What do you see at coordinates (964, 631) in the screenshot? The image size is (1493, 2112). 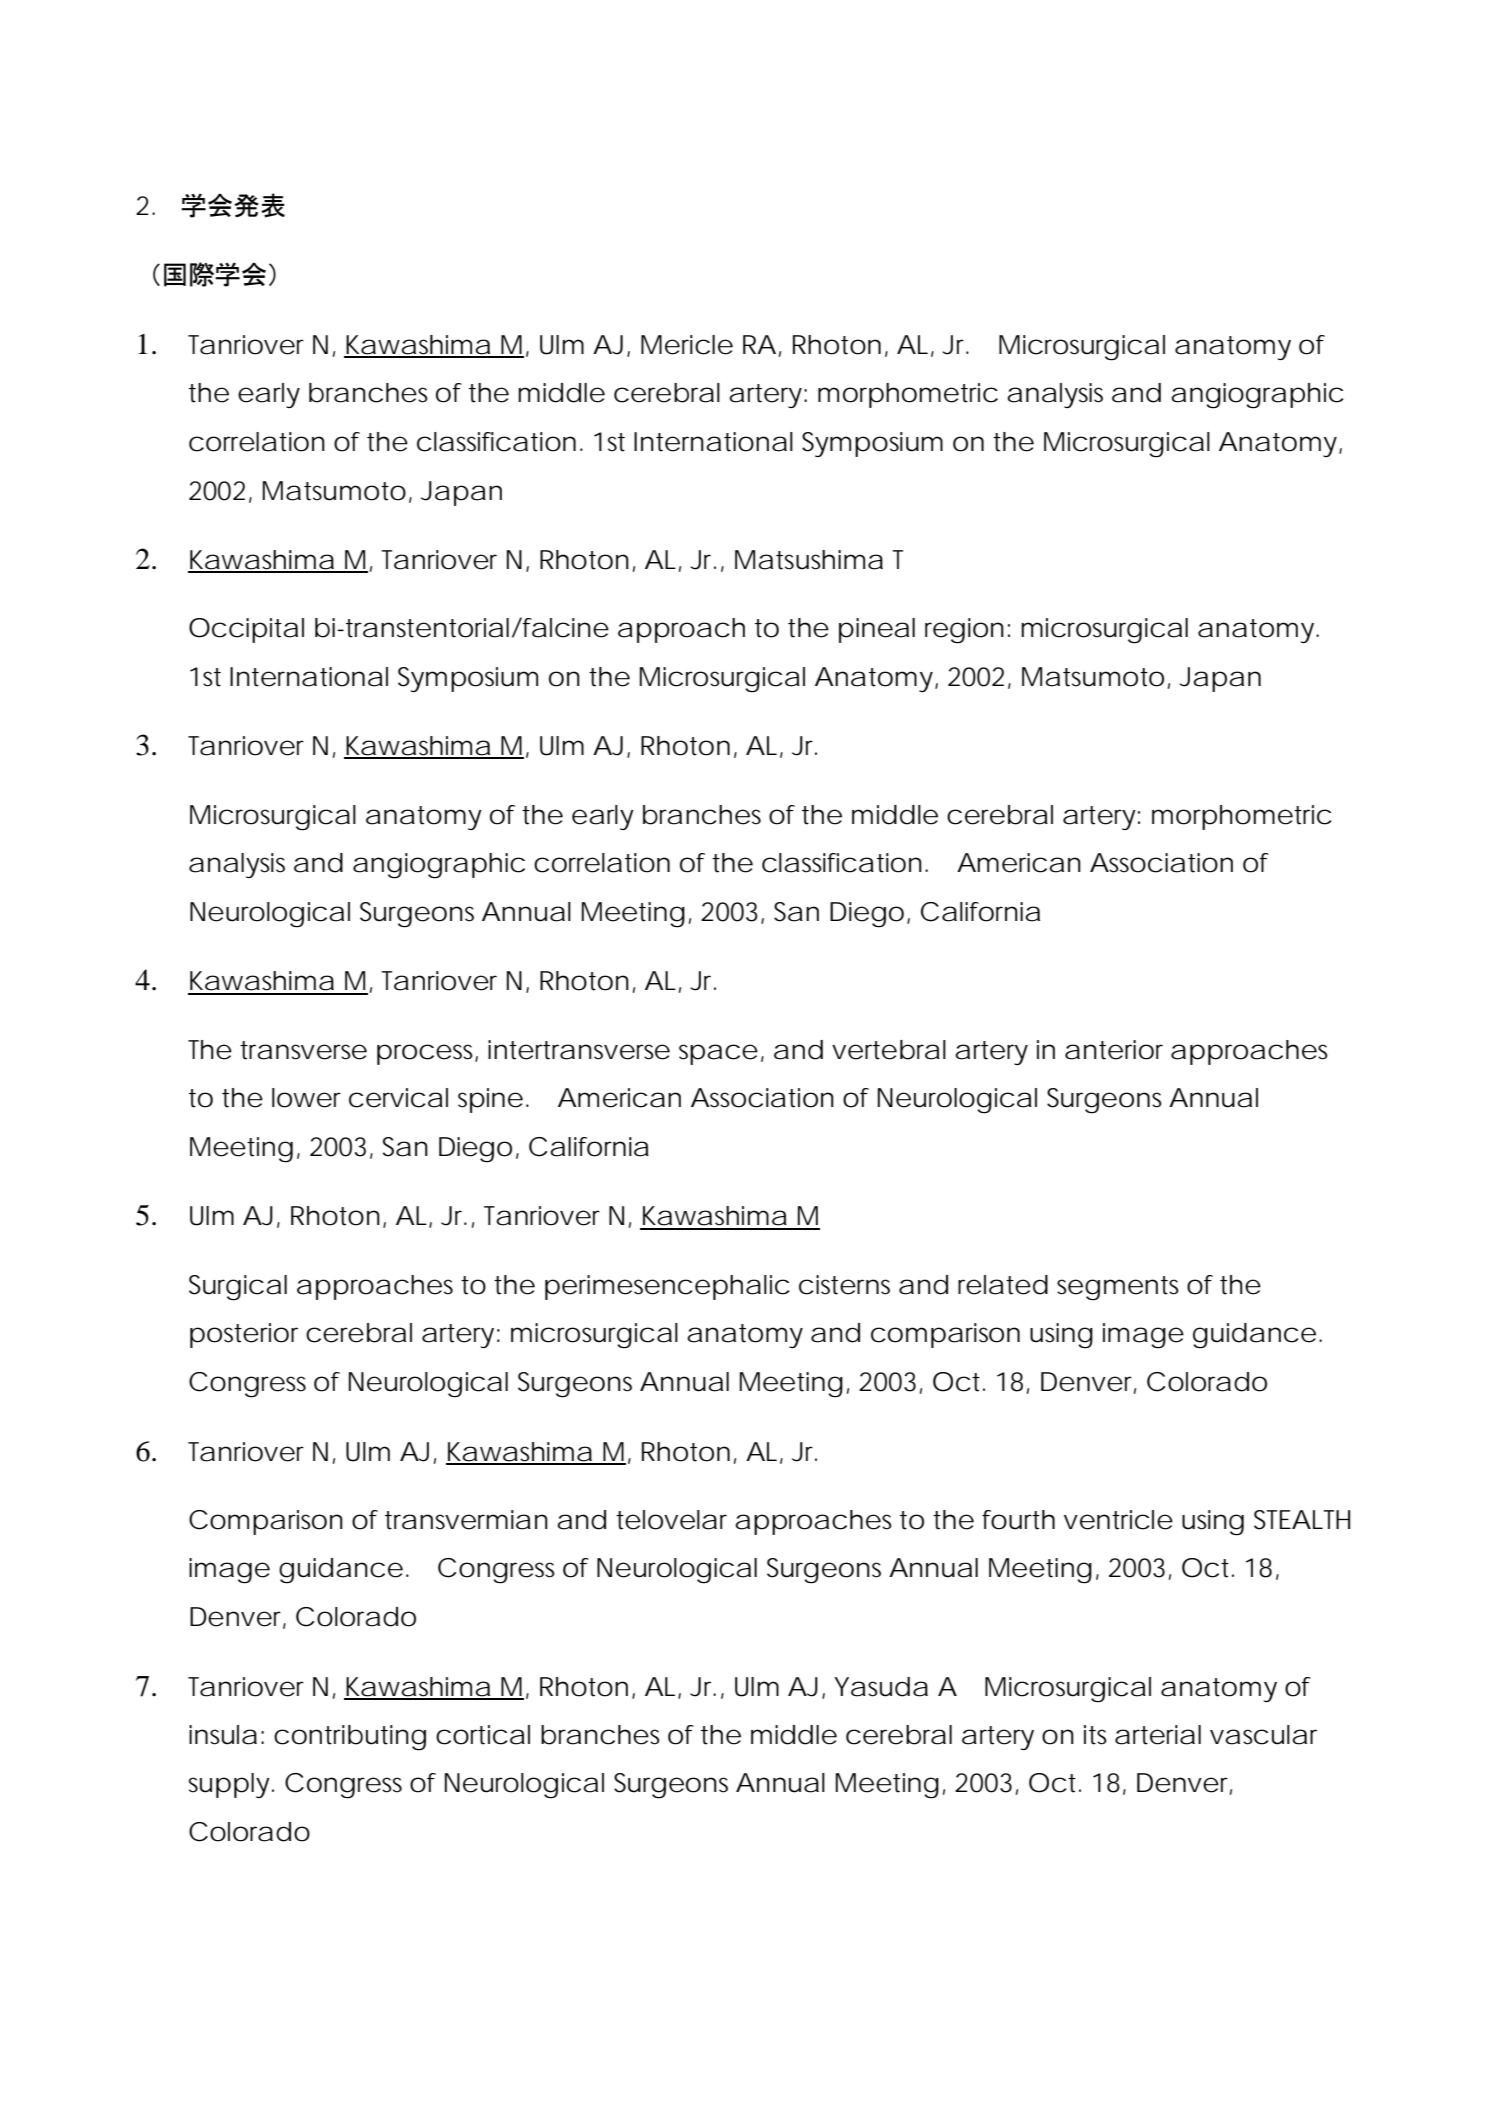 I see `region` at bounding box center [964, 631].
